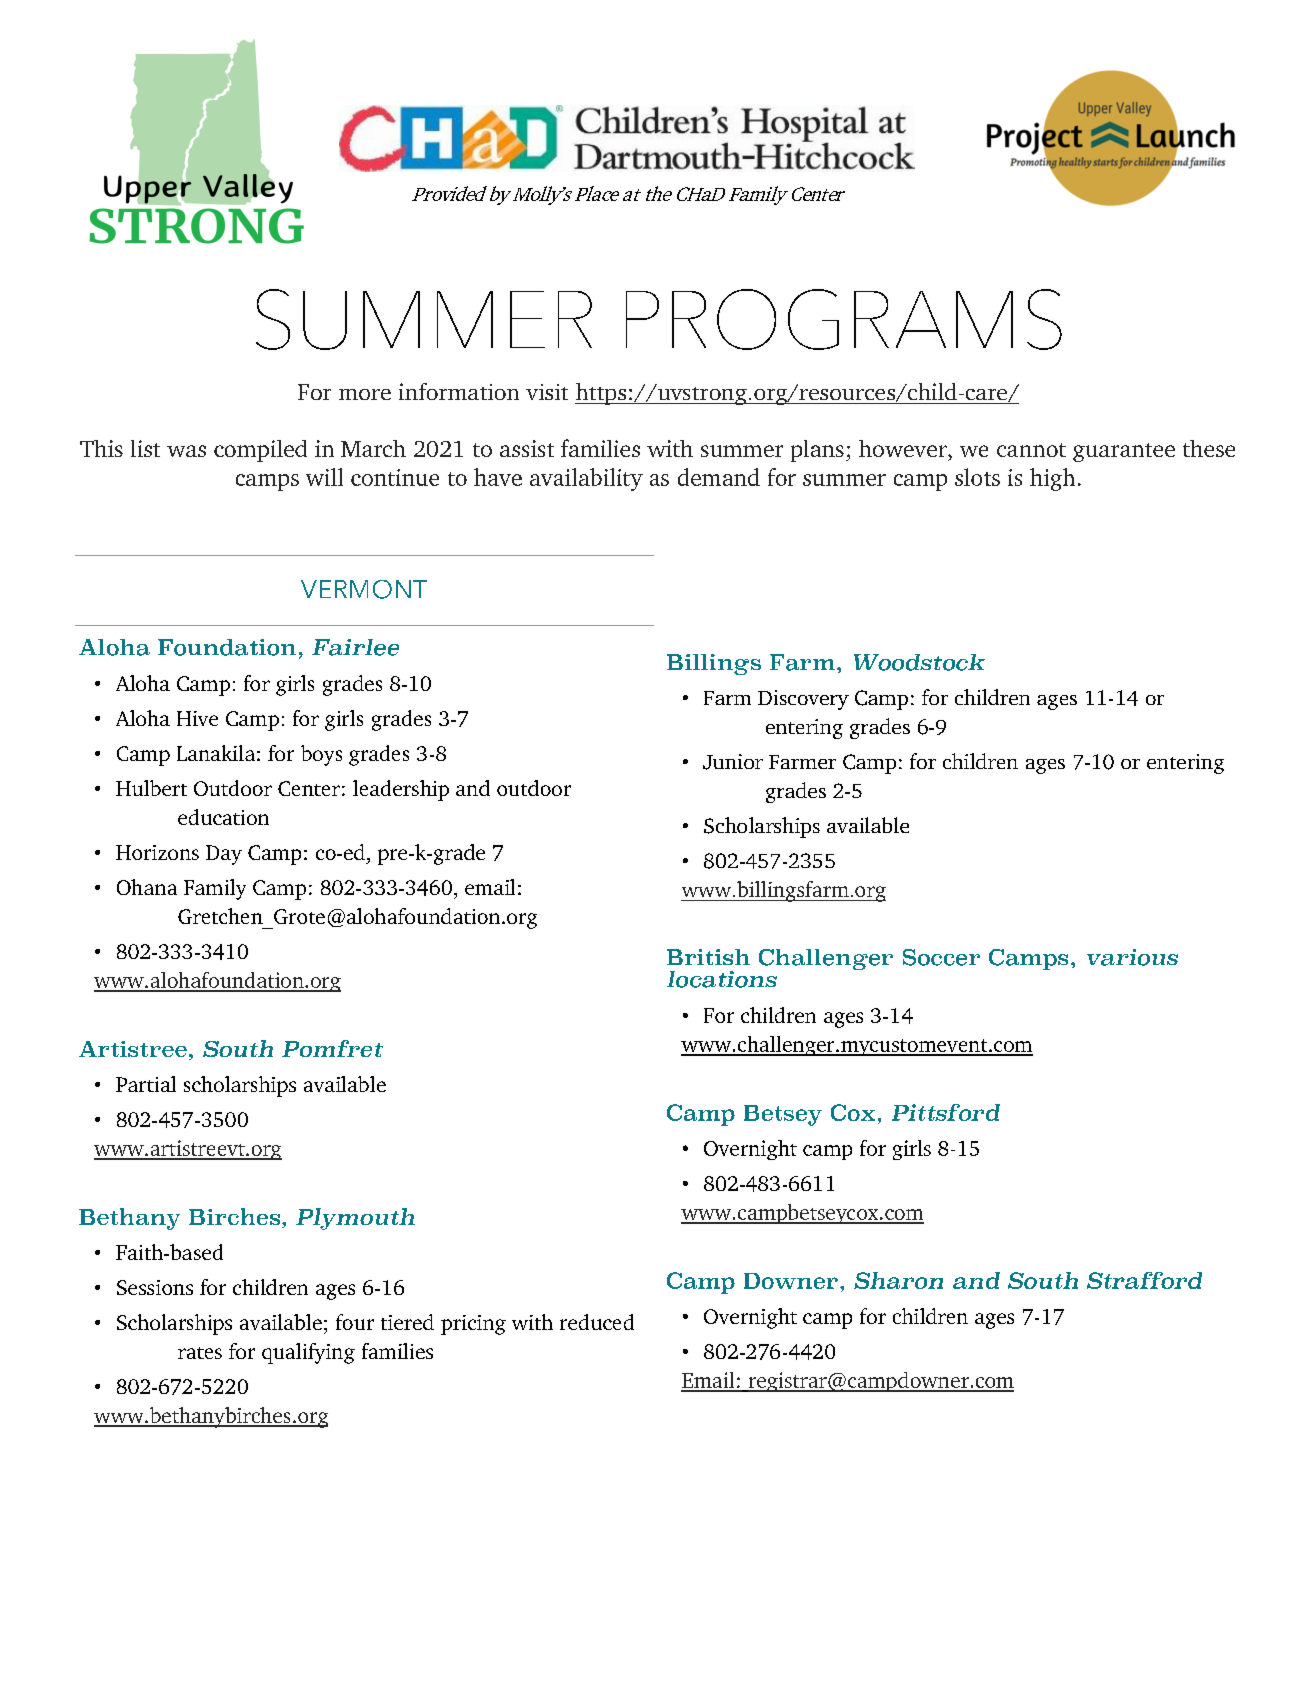 This screenshot has width=1314, height=1701. I want to click on locations, so click(722, 979).
